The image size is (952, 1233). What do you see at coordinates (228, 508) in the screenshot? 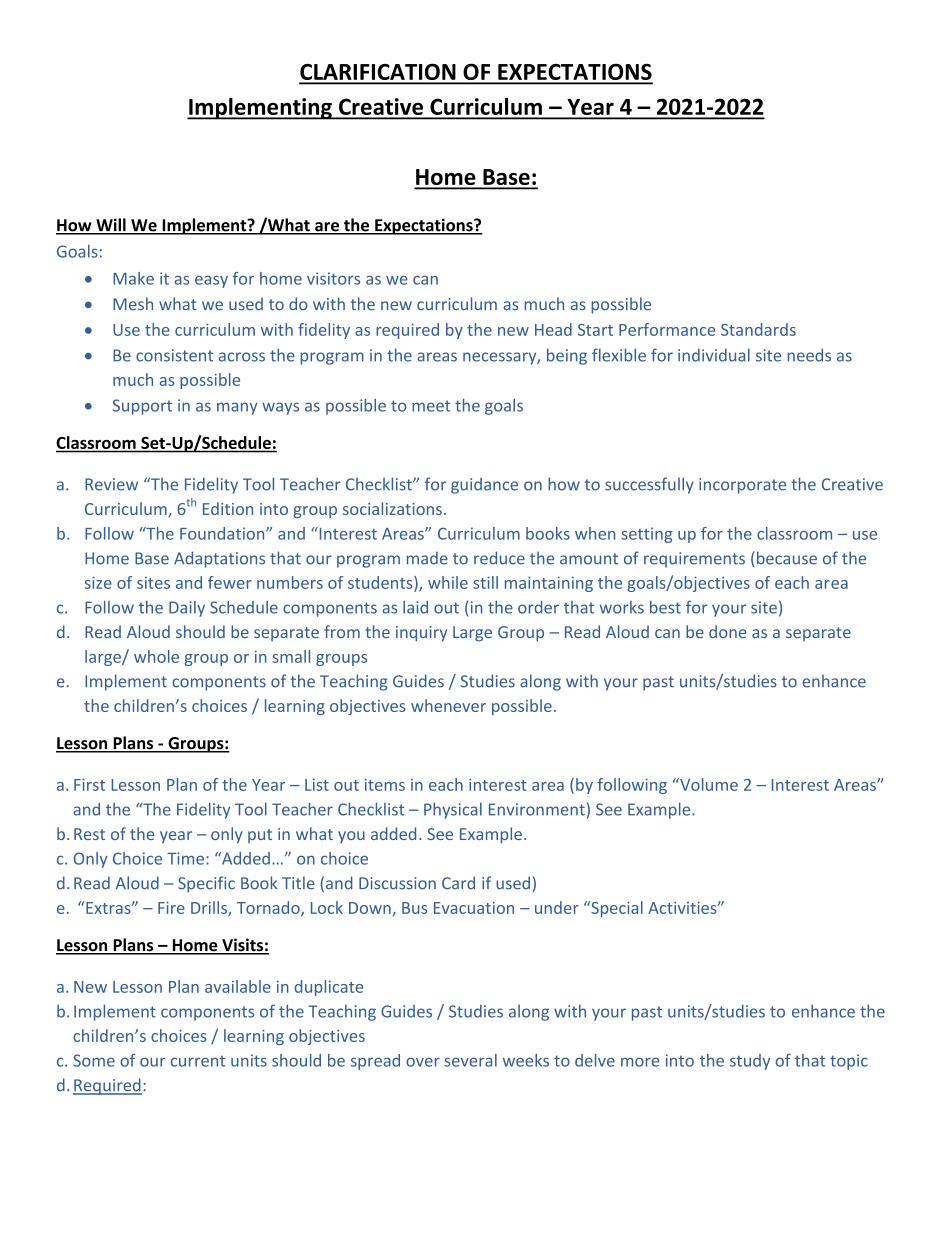
I see `Edition` at bounding box center [228, 508].
